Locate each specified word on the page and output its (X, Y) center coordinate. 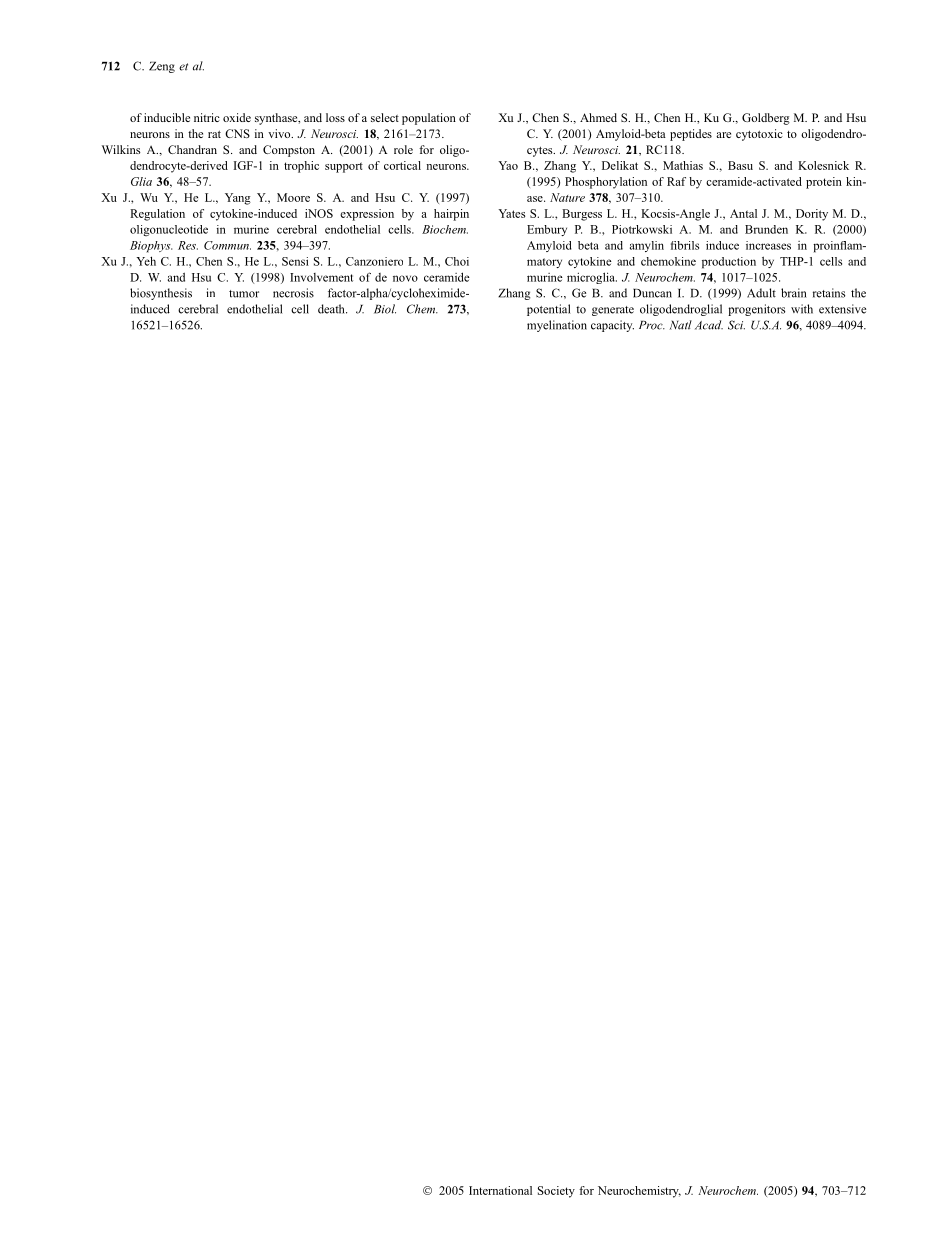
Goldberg (766, 119)
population (429, 119)
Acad (709, 325)
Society (556, 1192)
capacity (612, 326)
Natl (680, 325)
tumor (244, 294)
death (332, 309)
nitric (207, 117)
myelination (557, 326)
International (500, 1190)
